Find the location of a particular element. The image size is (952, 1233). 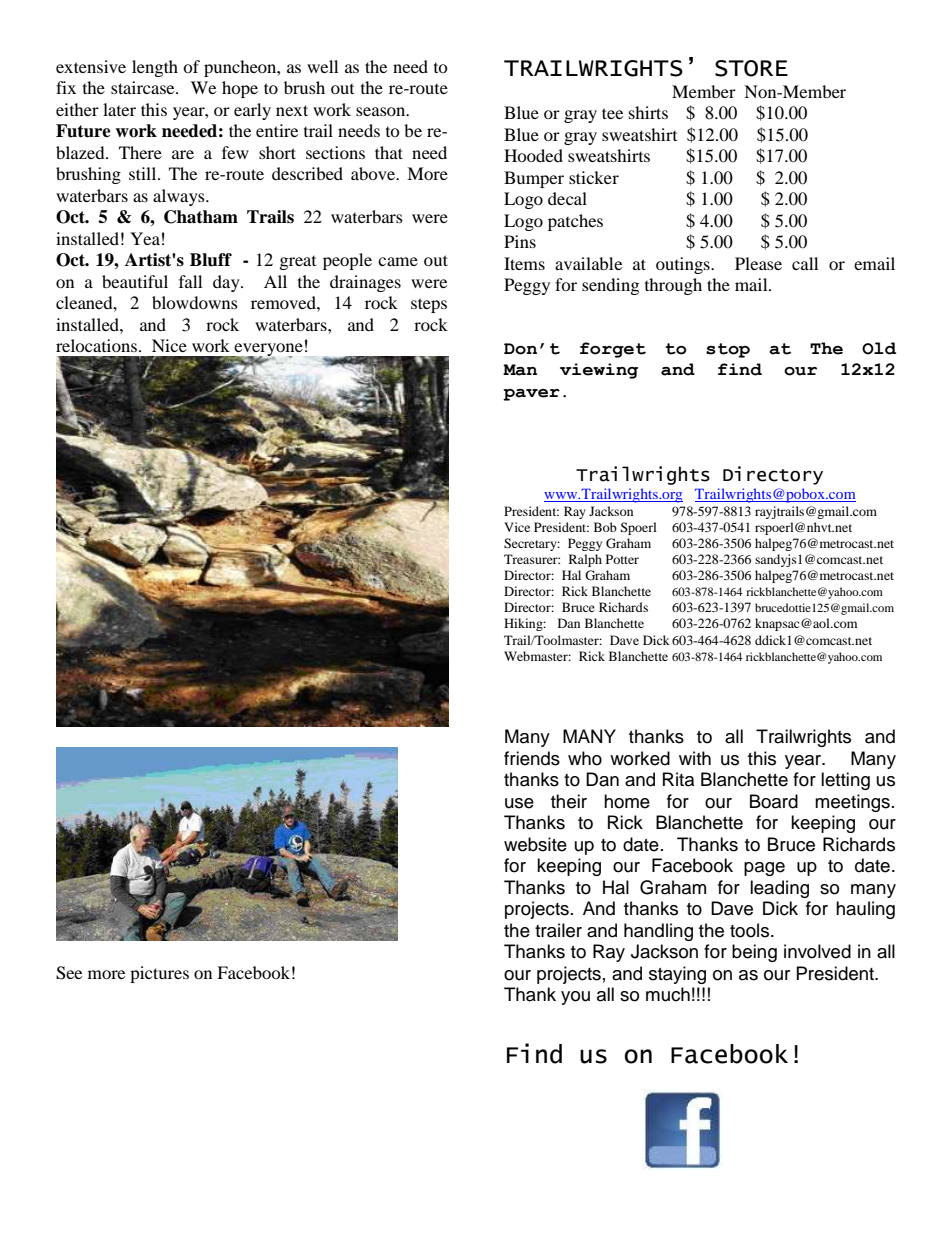

pictures is located at coordinates (159, 974).
